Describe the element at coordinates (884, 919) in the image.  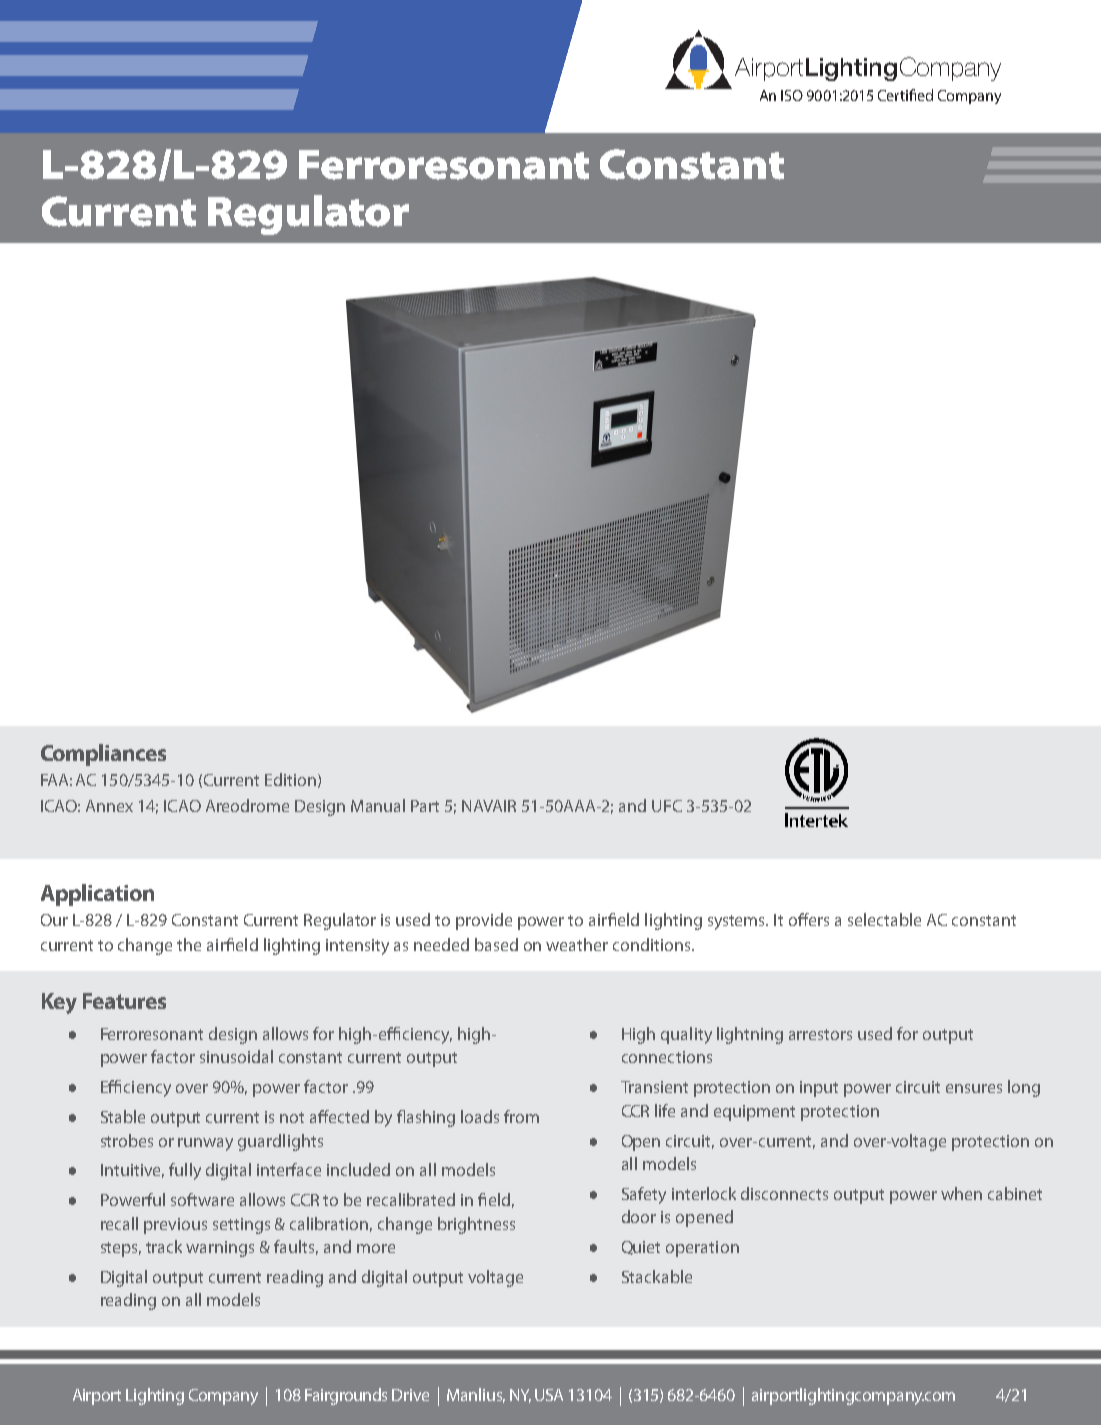
I see `selectable` at that location.
